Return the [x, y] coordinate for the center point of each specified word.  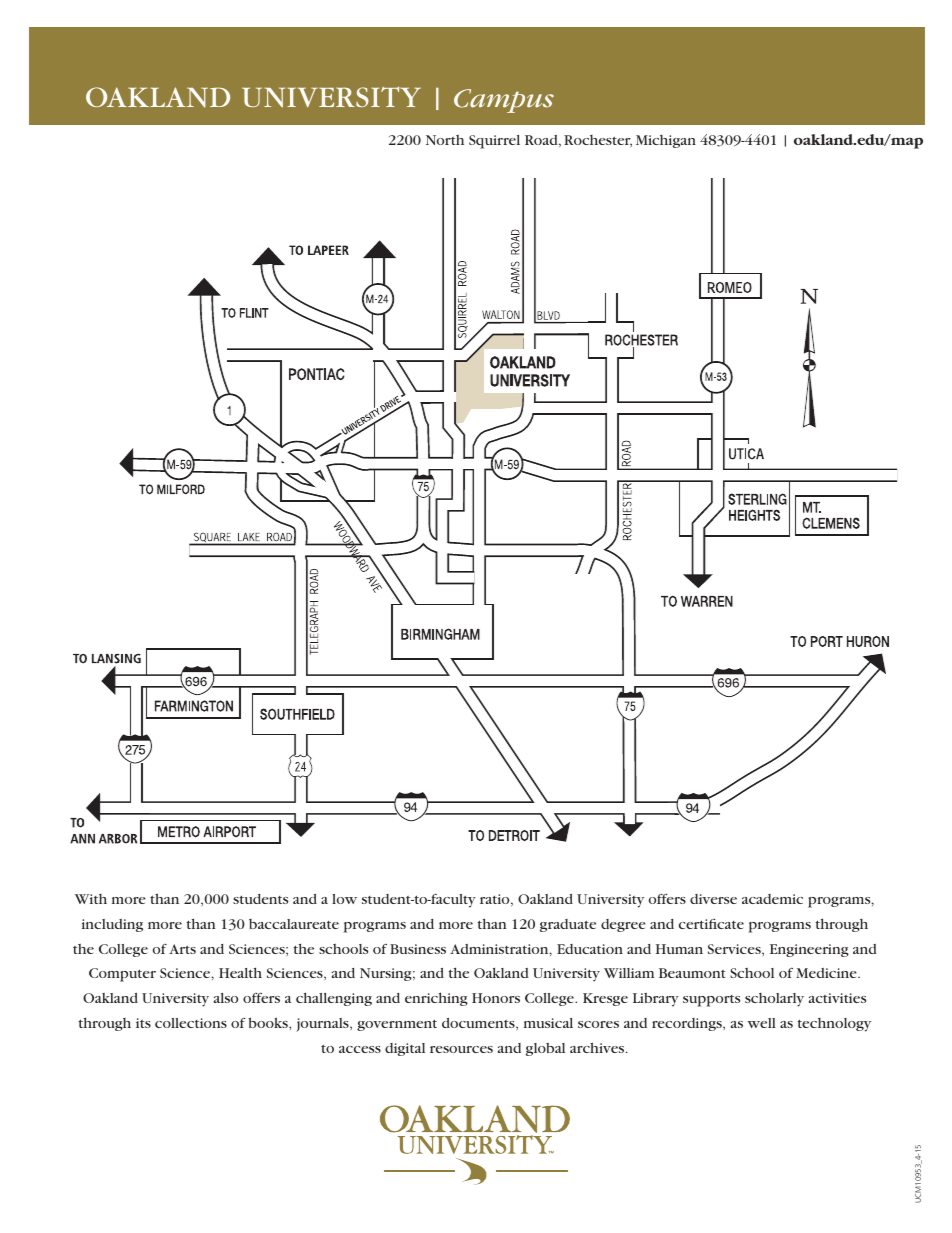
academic [772, 899]
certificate [711, 923]
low [344, 899]
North [445, 140]
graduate [568, 925]
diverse [713, 899]
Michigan [666, 141]
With [91, 899]
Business [418, 949]
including [112, 925]
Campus [504, 101]
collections [191, 1023]
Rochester [598, 141]
